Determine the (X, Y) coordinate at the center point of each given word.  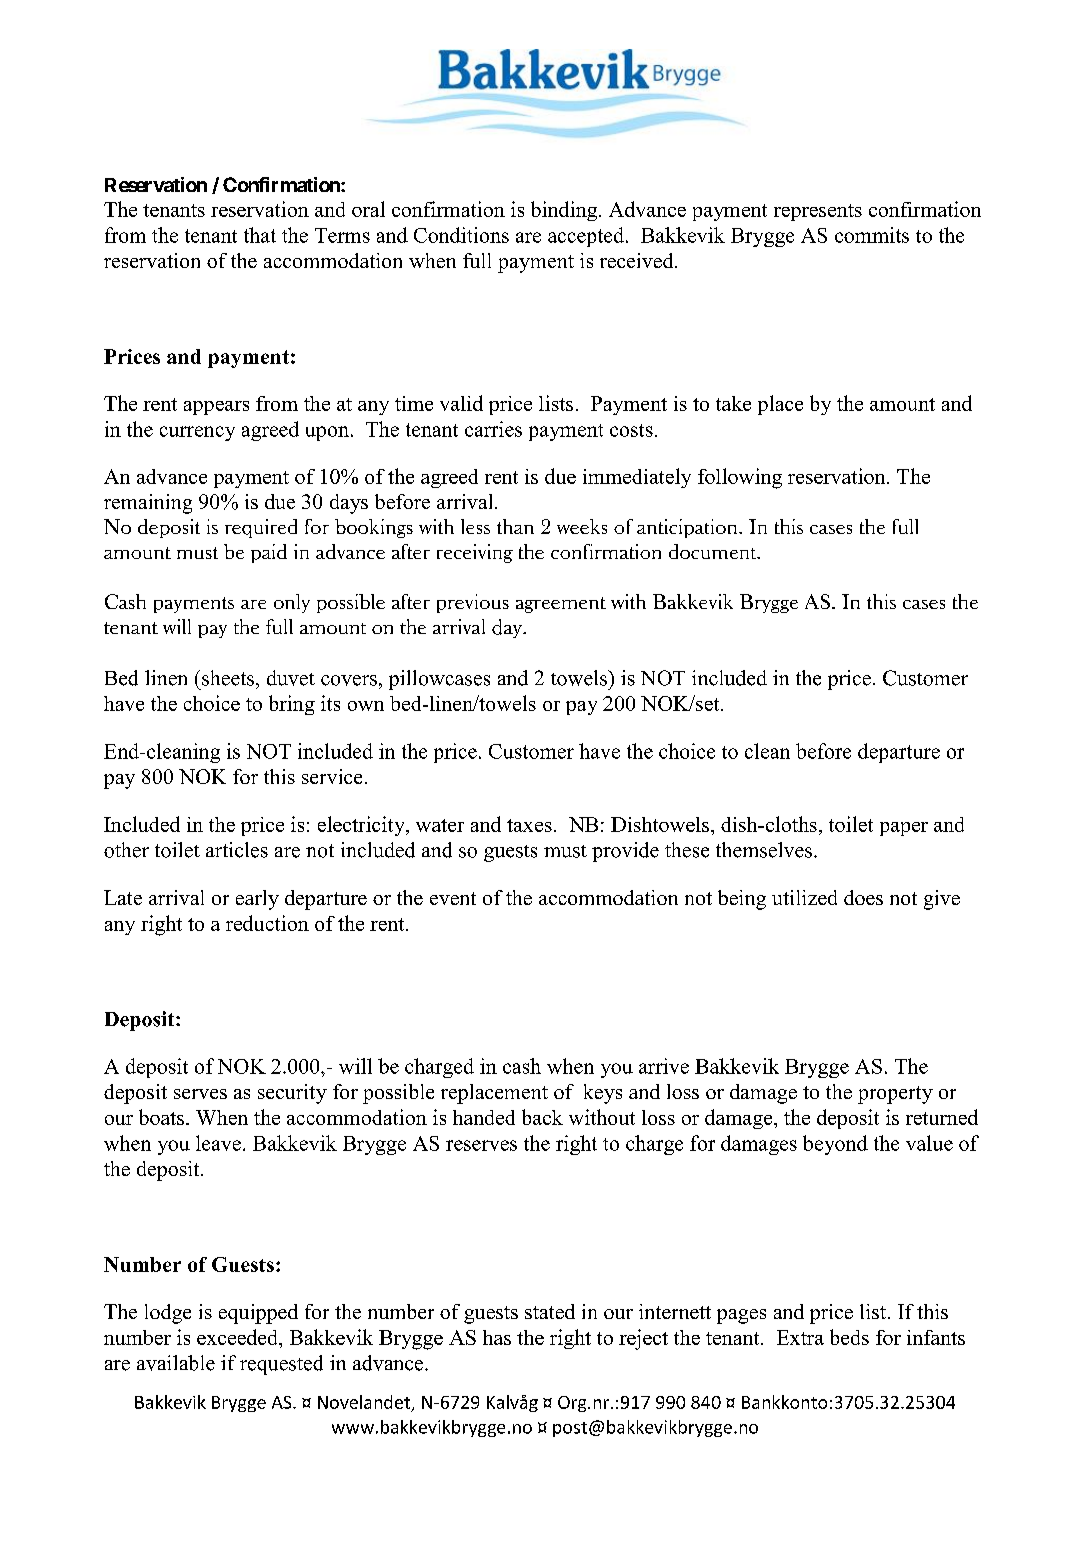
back (542, 1117)
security (292, 1094)
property (895, 1095)
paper (904, 829)
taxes (529, 825)
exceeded (238, 1337)
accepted (587, 237)
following (740, 478)
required (261, 528)
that (260, 235)
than (515, 526)
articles (237, 850)
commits (872, 235)
